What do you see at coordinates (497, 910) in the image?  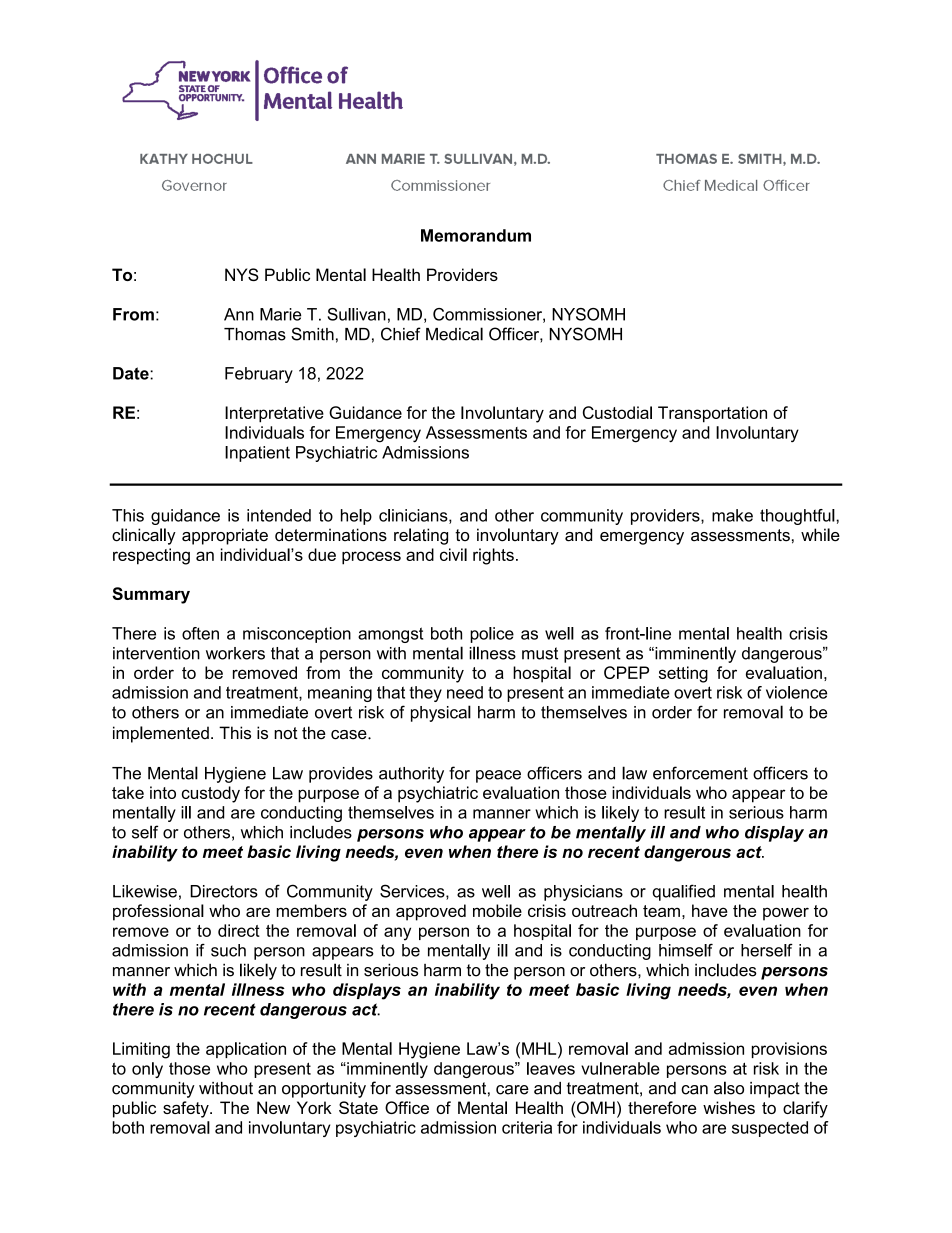 I see `mobile` at bounding box center [497, 910].
